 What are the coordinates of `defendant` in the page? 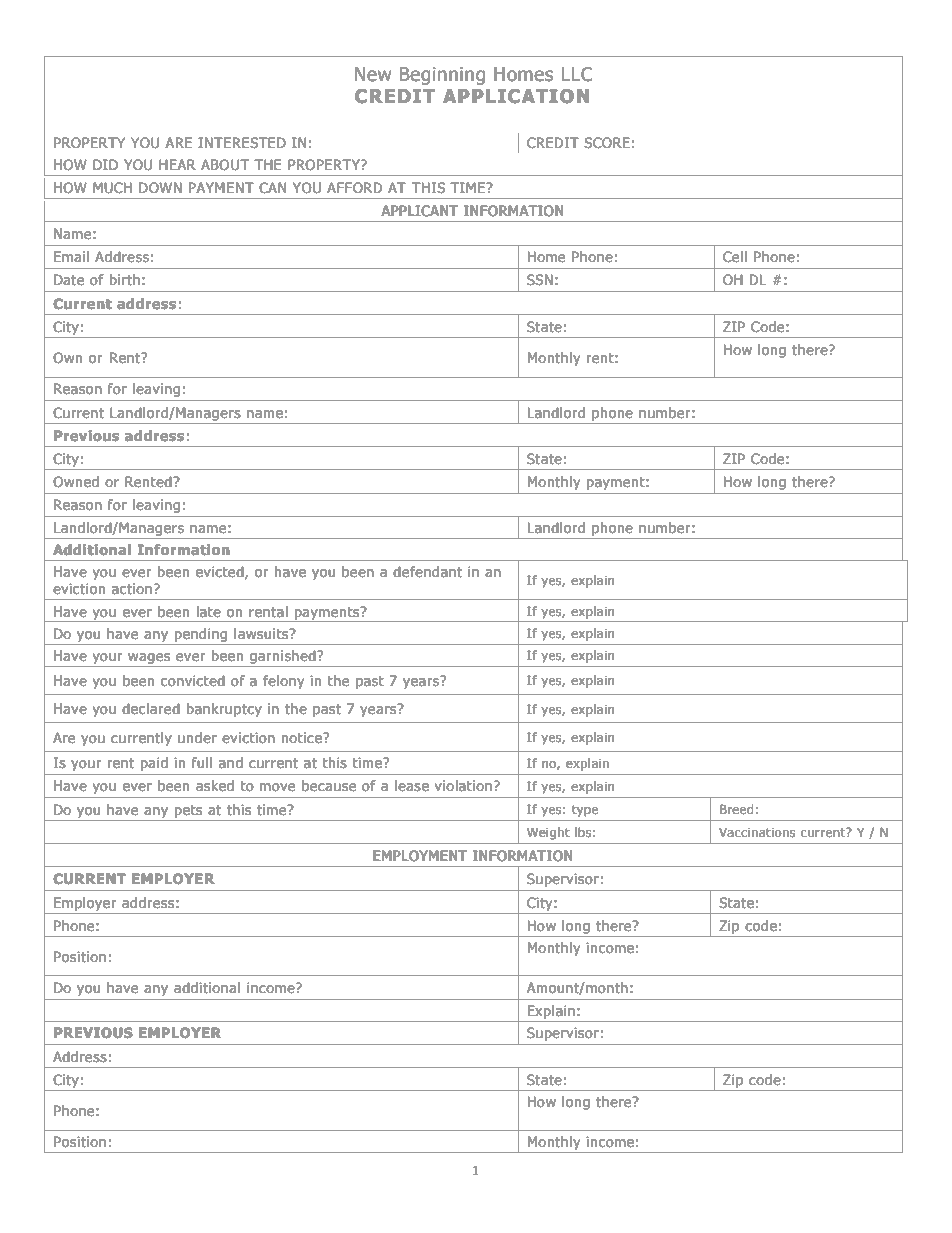 It's located at (427, 572).
